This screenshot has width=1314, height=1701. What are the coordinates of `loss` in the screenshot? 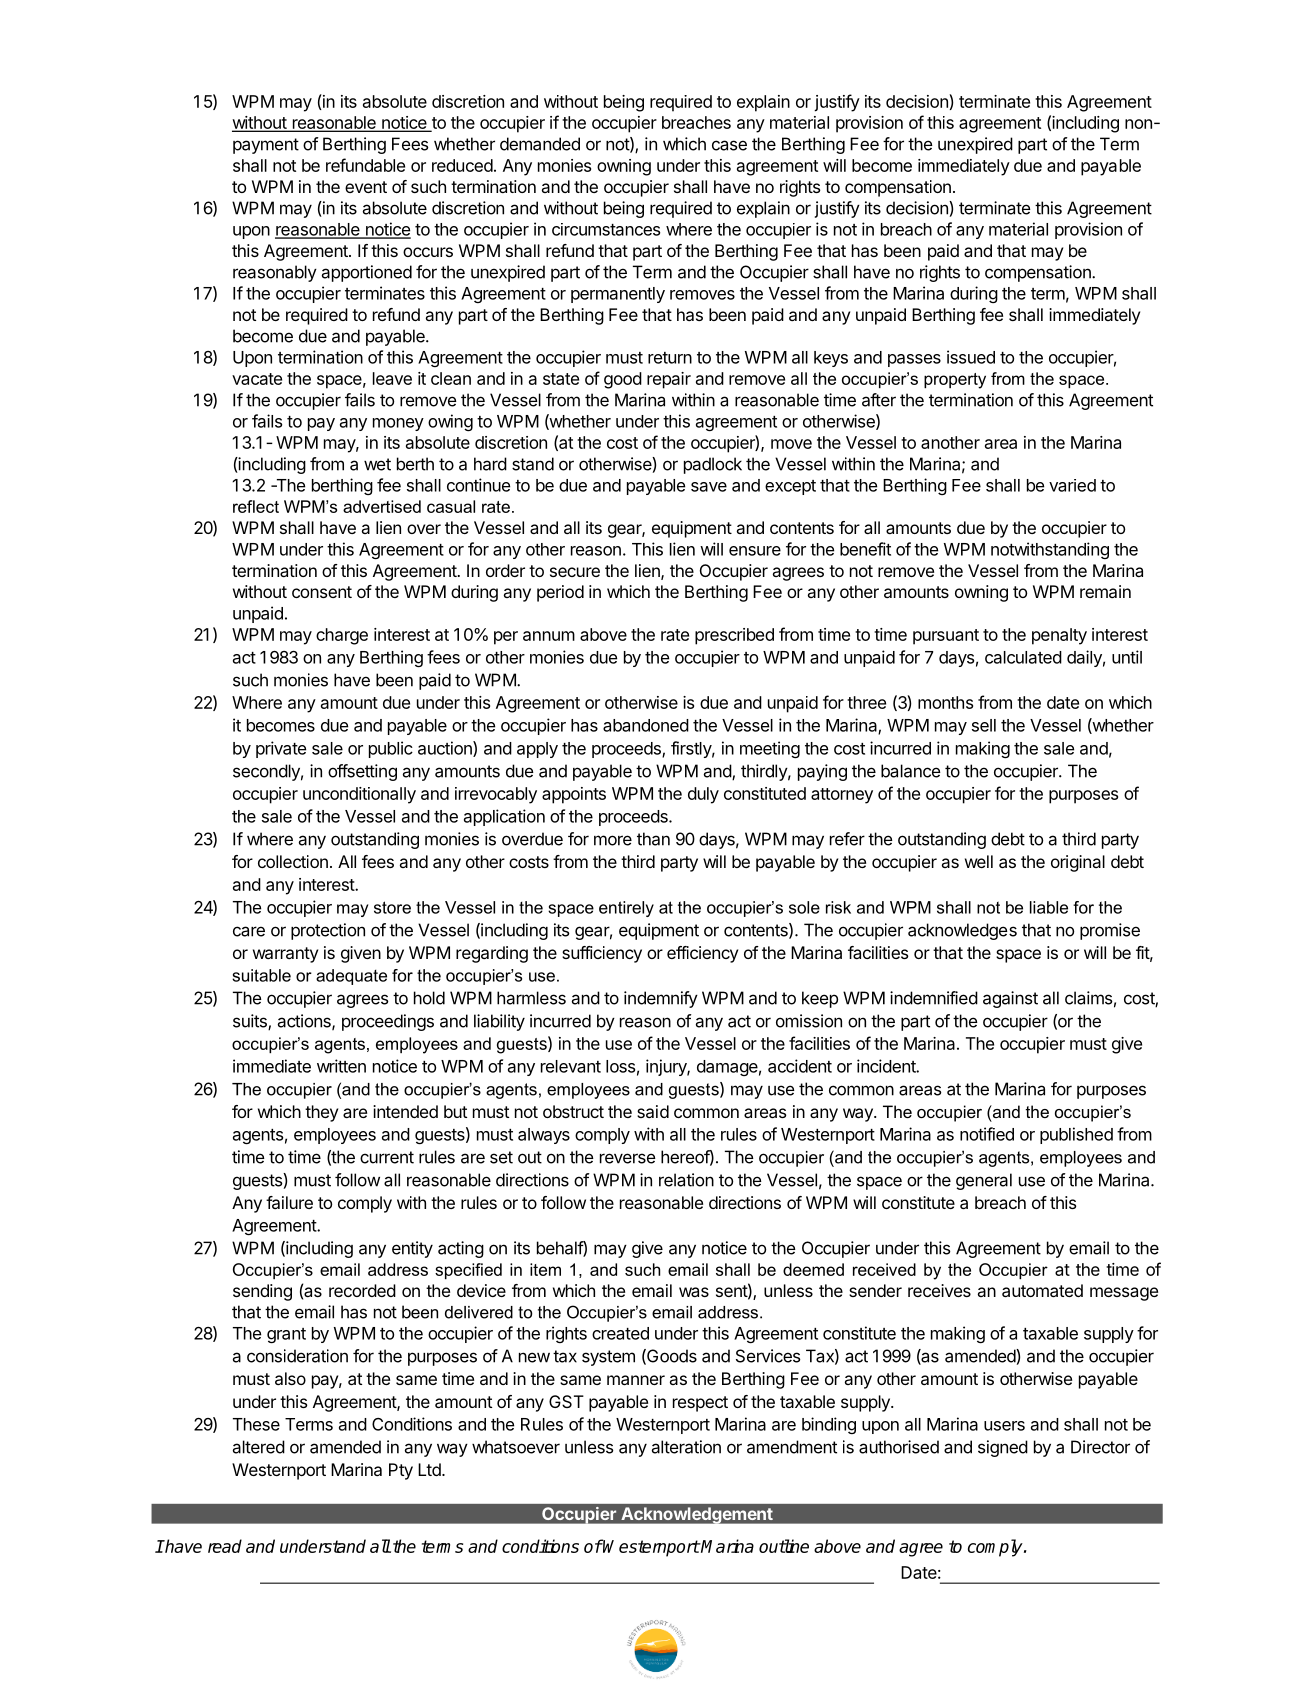 It's located at (620, 1066).
